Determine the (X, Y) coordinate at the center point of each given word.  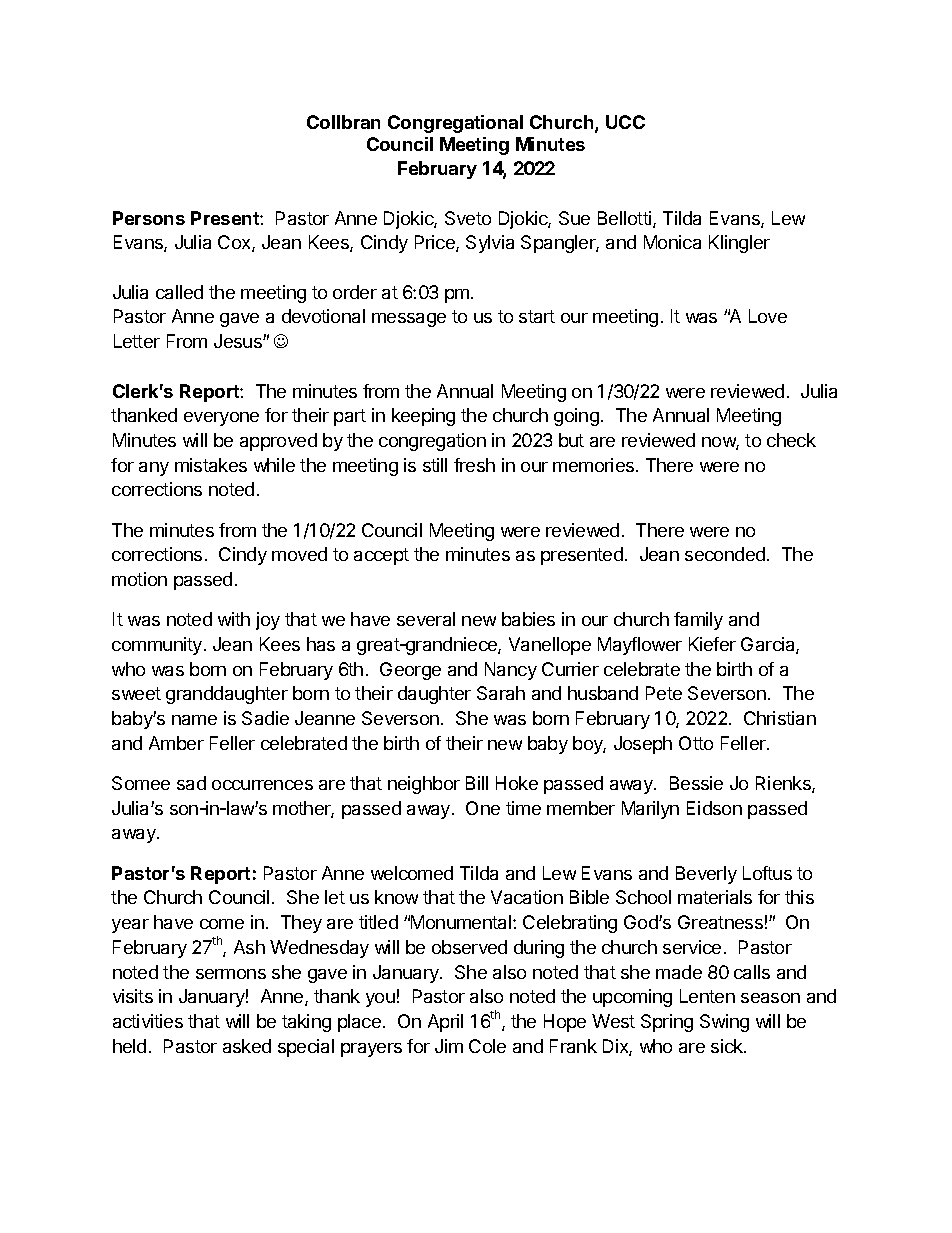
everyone (221, 419)
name (194, 720)
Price (436, 243)
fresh (474, 465)
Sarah (501, 693)
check (791, 440)
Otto (696, 743)
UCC (625, 122)
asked (247, 1046)
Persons (149, 218)
